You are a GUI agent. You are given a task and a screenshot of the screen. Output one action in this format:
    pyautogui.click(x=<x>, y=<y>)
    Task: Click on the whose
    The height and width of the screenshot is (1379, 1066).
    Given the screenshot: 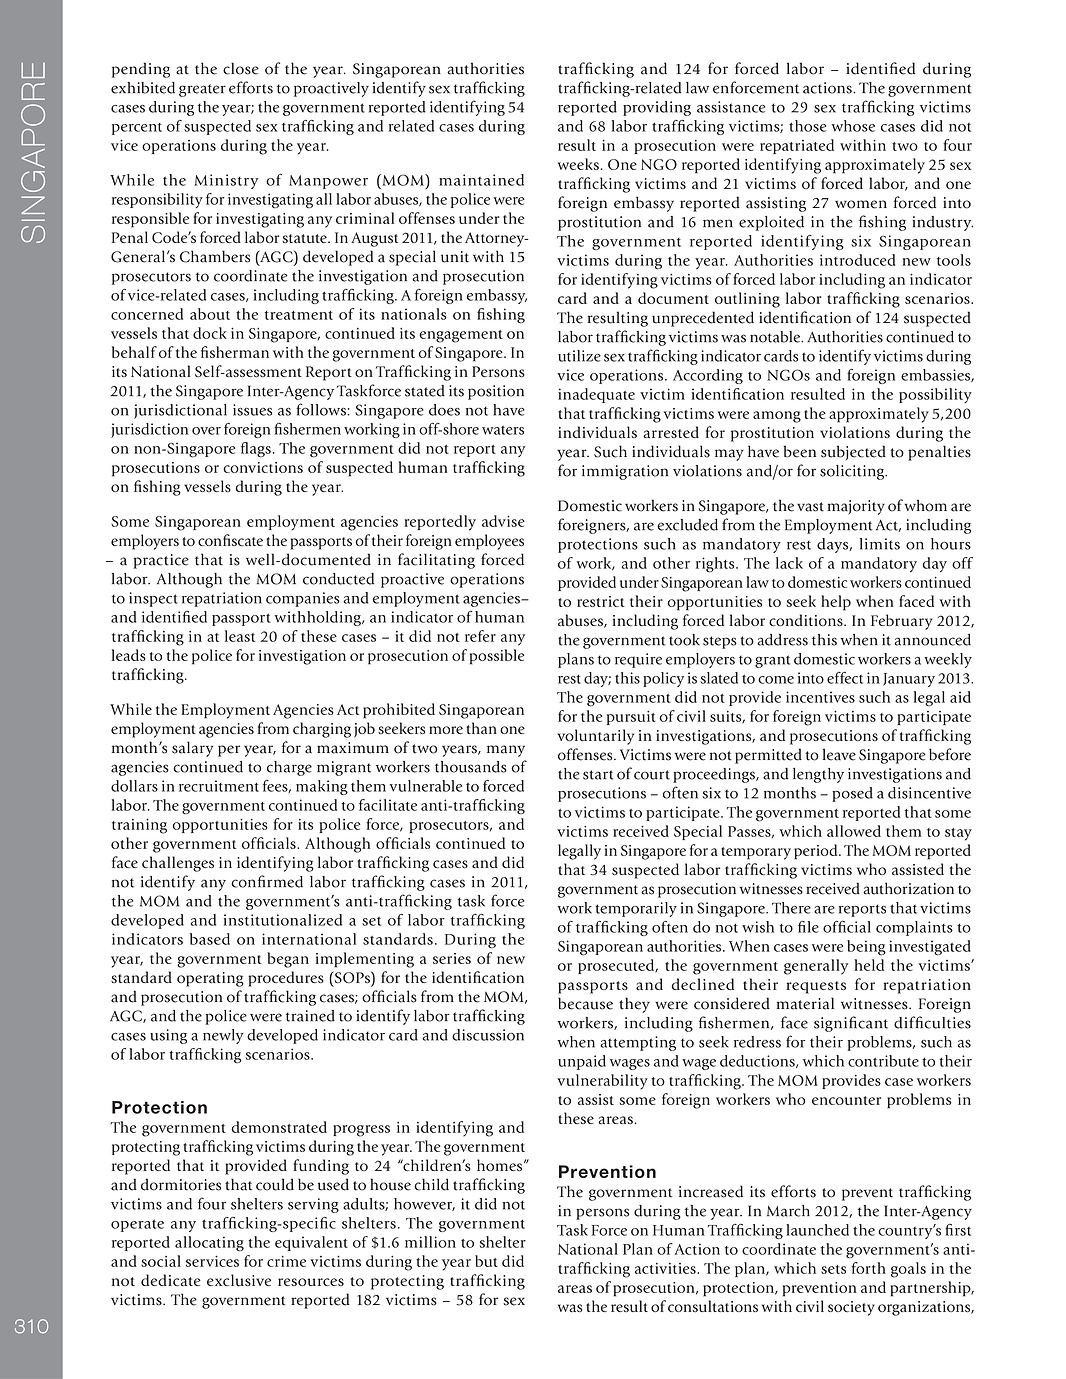 What is the action you would take?
    pyautogui.click(x=853, y=126)
